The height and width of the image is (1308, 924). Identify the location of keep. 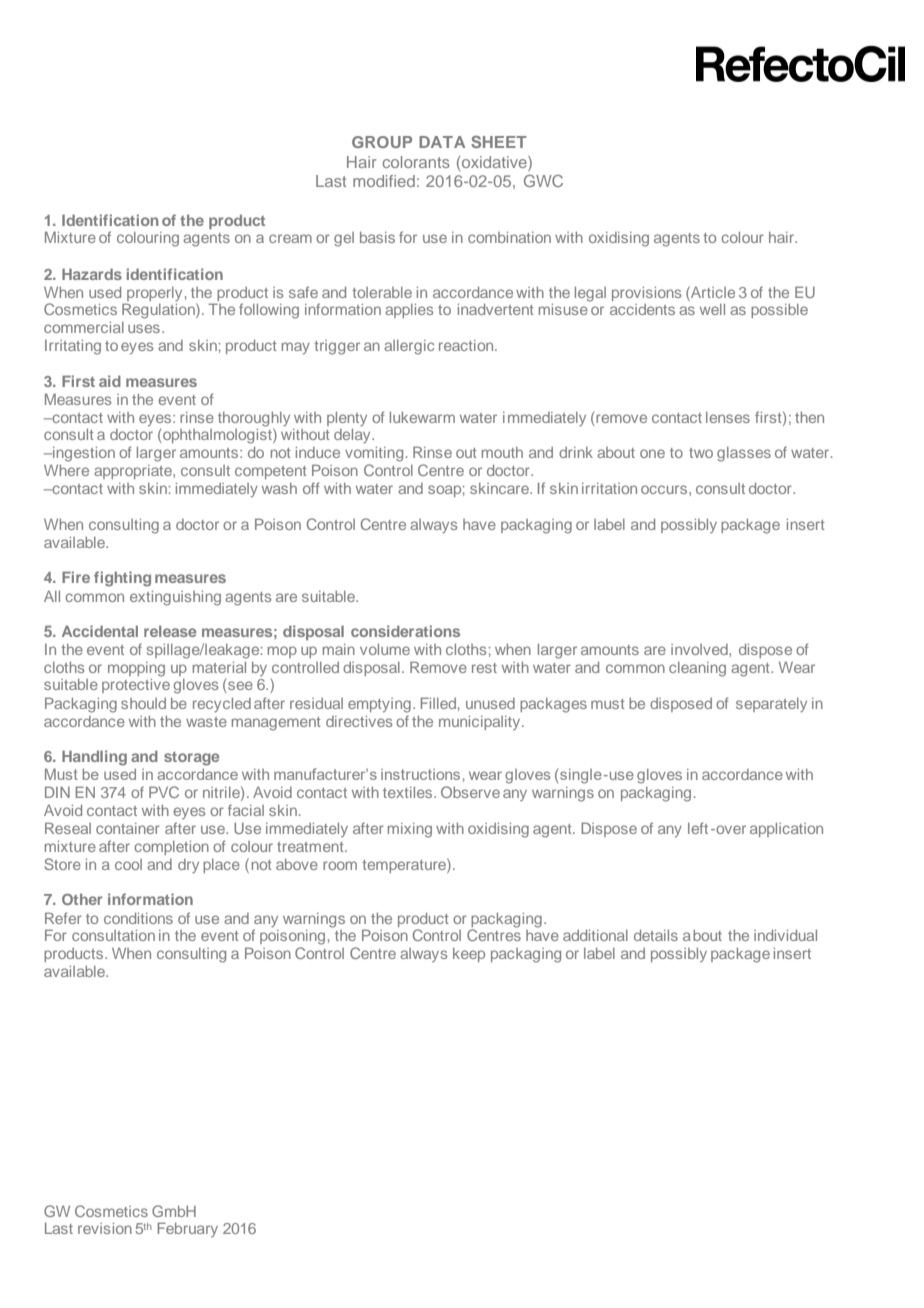
(469, 955).
